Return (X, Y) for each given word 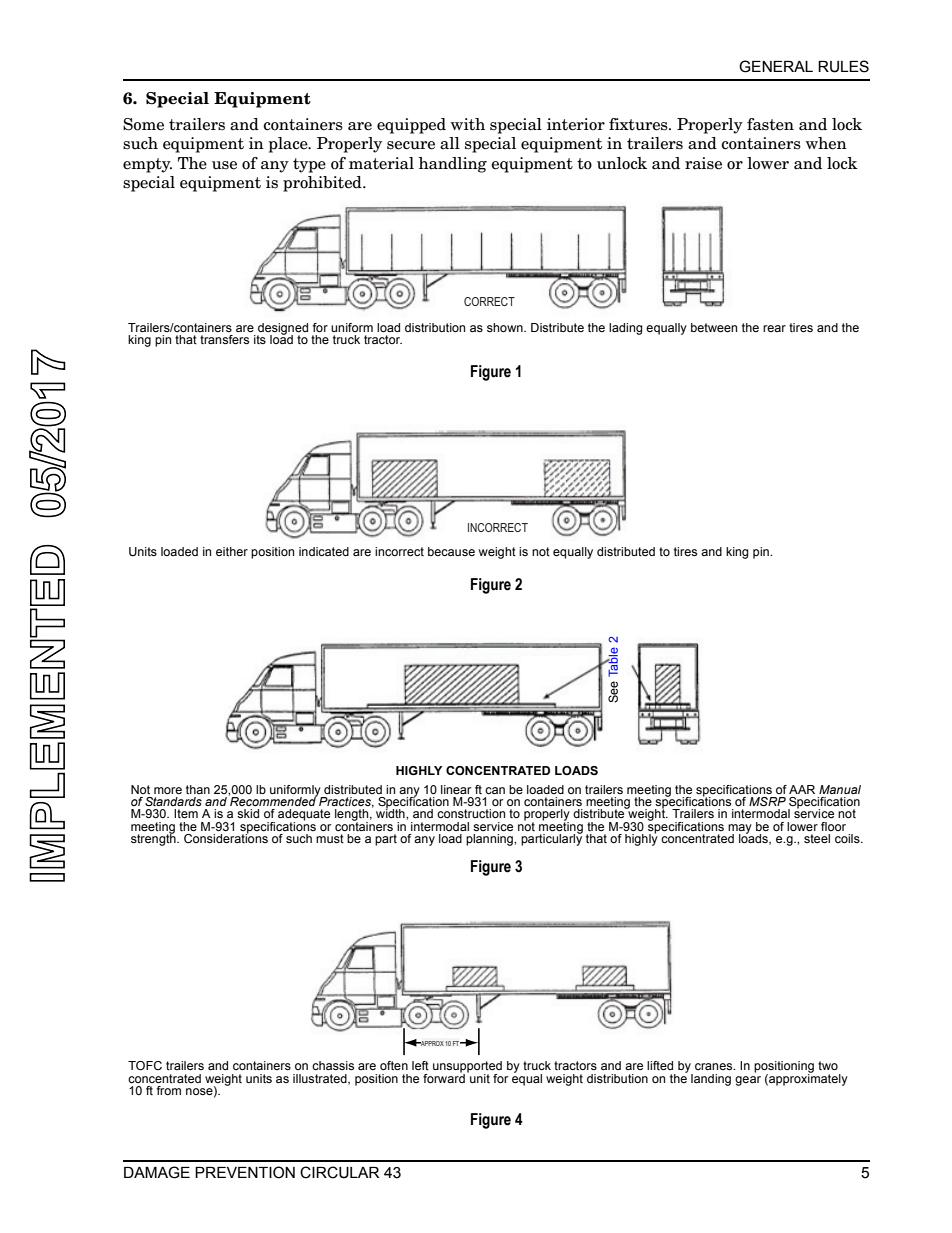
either (232, 551)
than (198, 789)
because (451, 551)
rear (774, 328)
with (467, 124)
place (289, 145)
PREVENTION (245, 1172)
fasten (770, 124)
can (495, 790)
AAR (802, 789)
